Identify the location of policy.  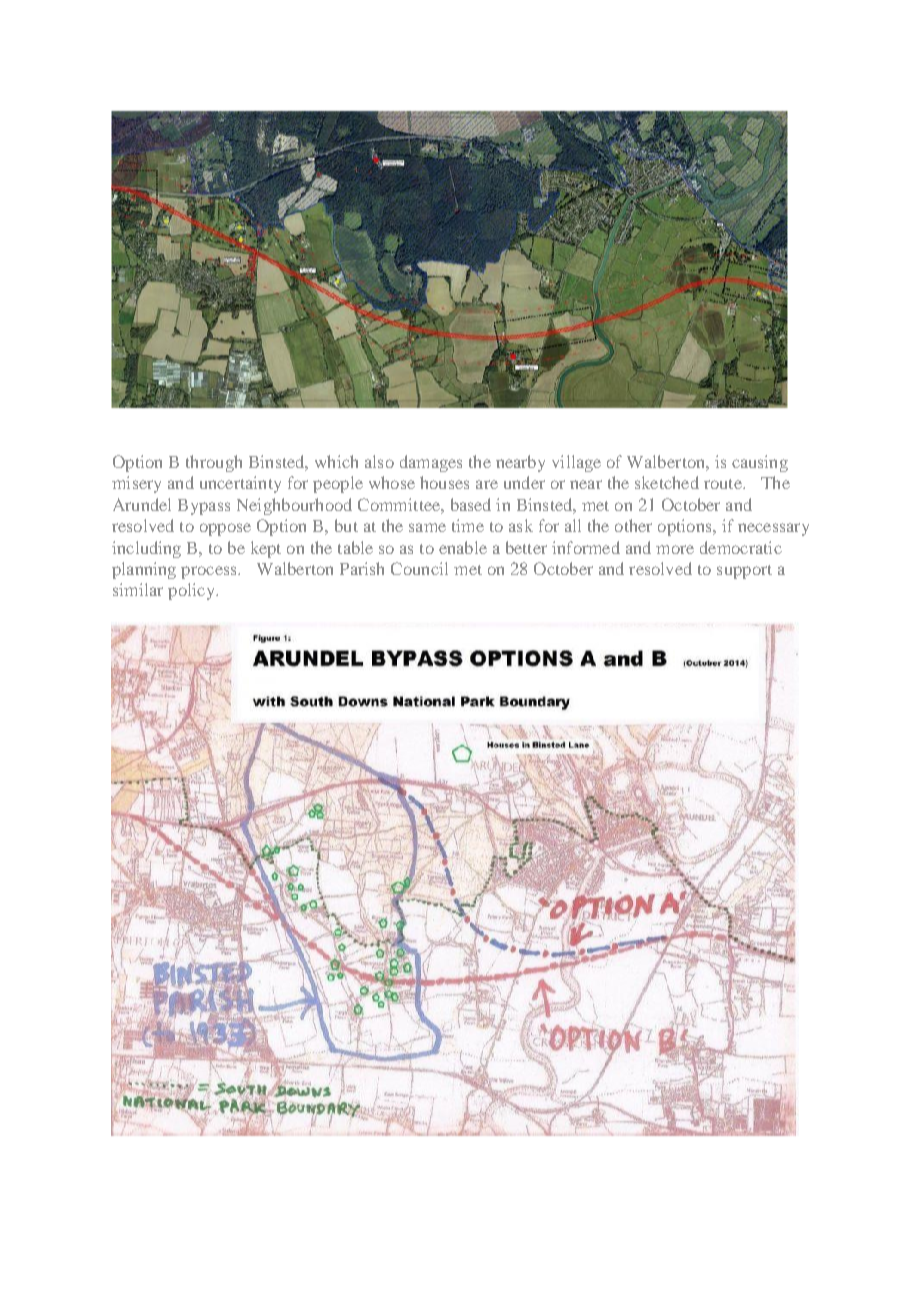
(192, 591).
